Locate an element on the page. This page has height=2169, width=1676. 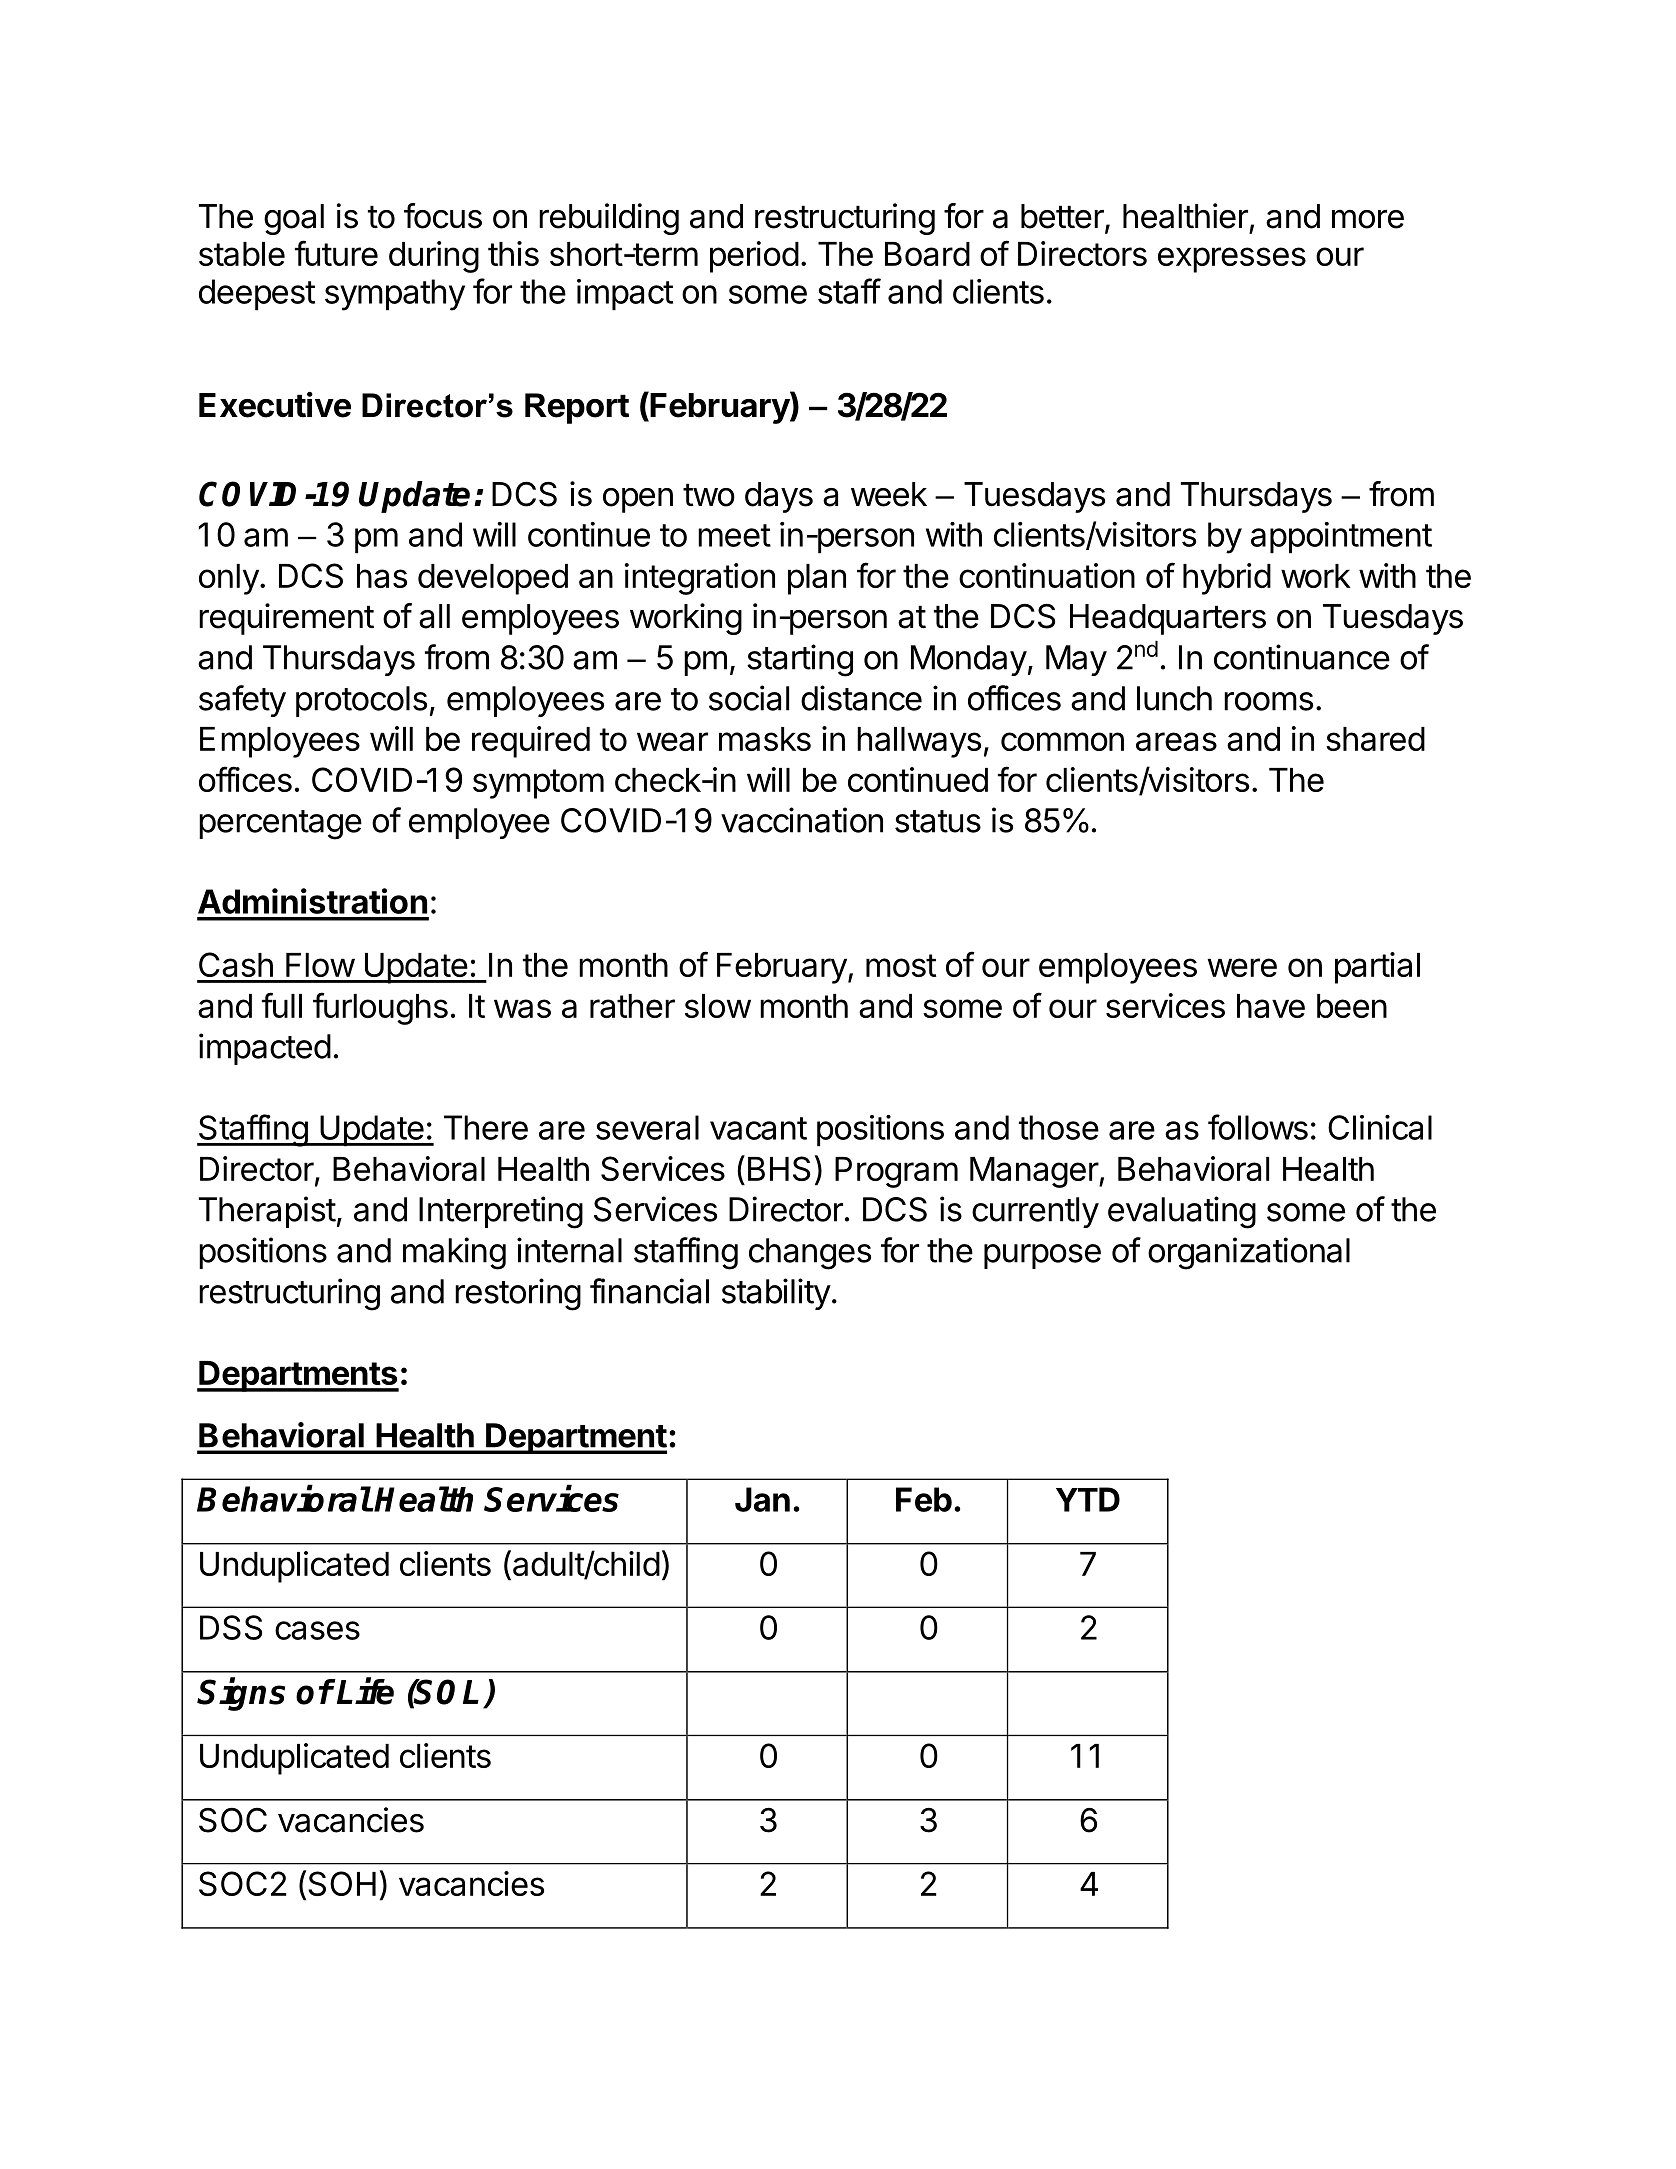
Jan is located at coordinates (762, 1499).
